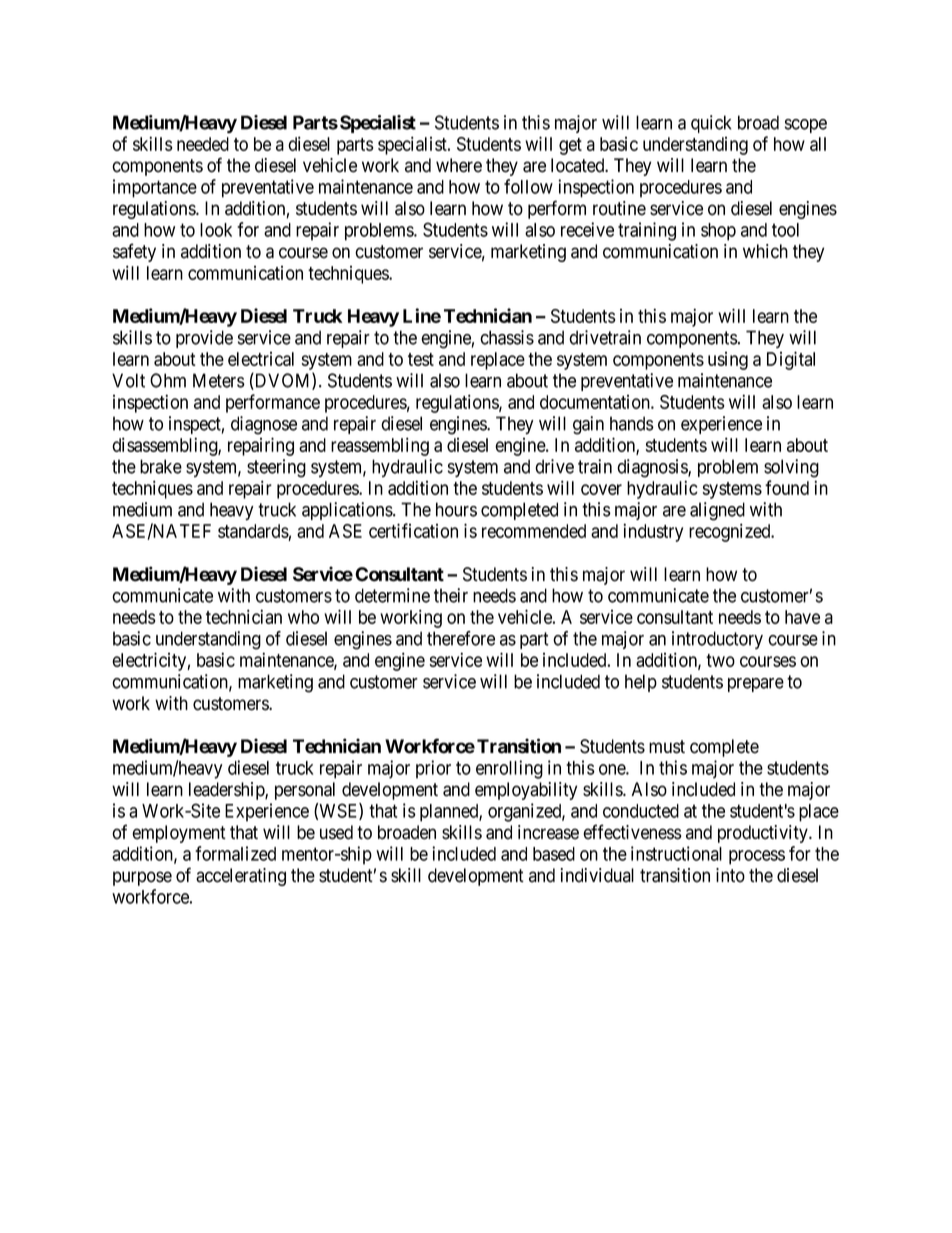  Describe the element at coordinates (203, 144) in the image. I see `needed` at that location.
